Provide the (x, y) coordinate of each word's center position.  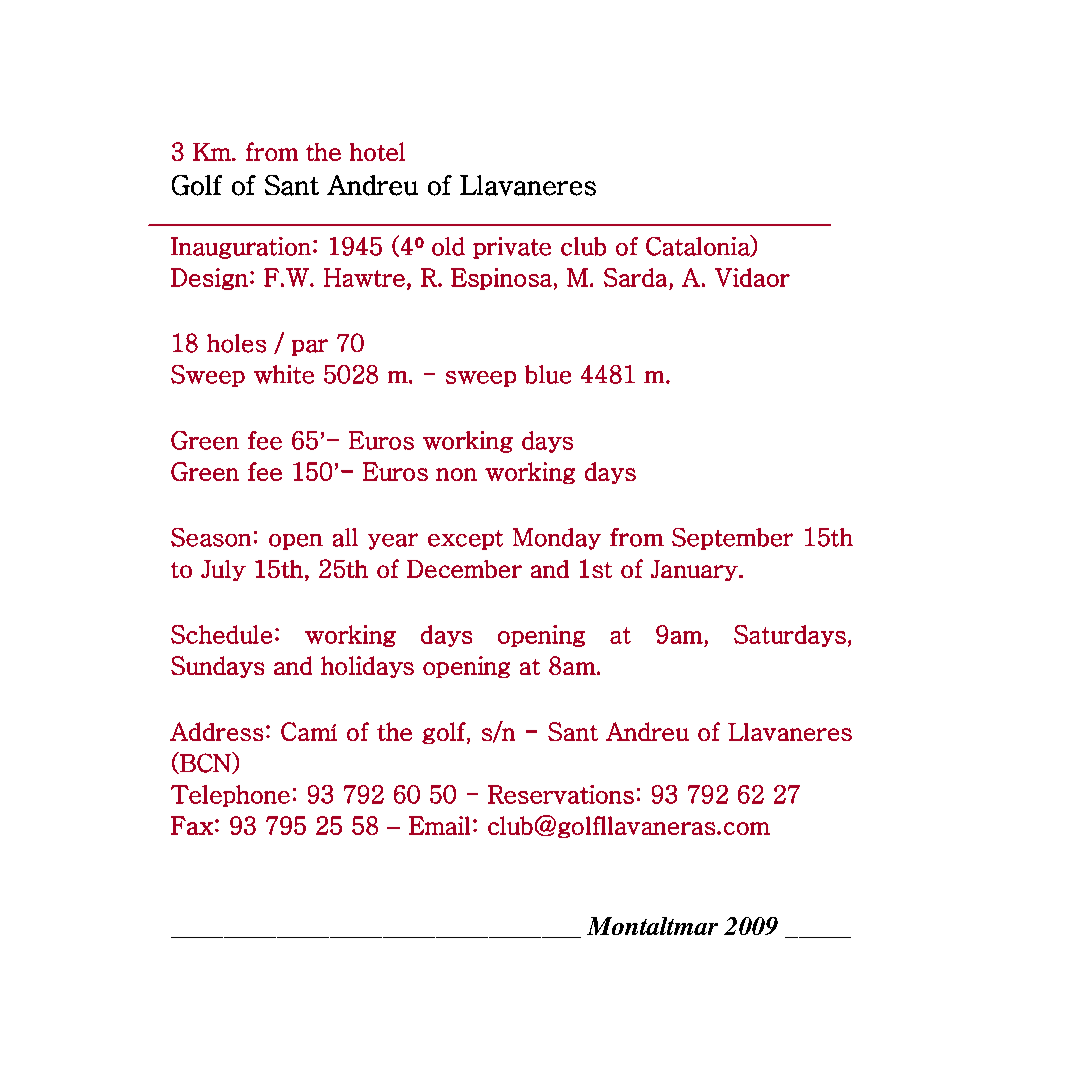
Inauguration (241, 248)
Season (211, 537)
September (732, 539)
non (456, 474)
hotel (377, 151)
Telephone (230, 796)
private (512, 248)
